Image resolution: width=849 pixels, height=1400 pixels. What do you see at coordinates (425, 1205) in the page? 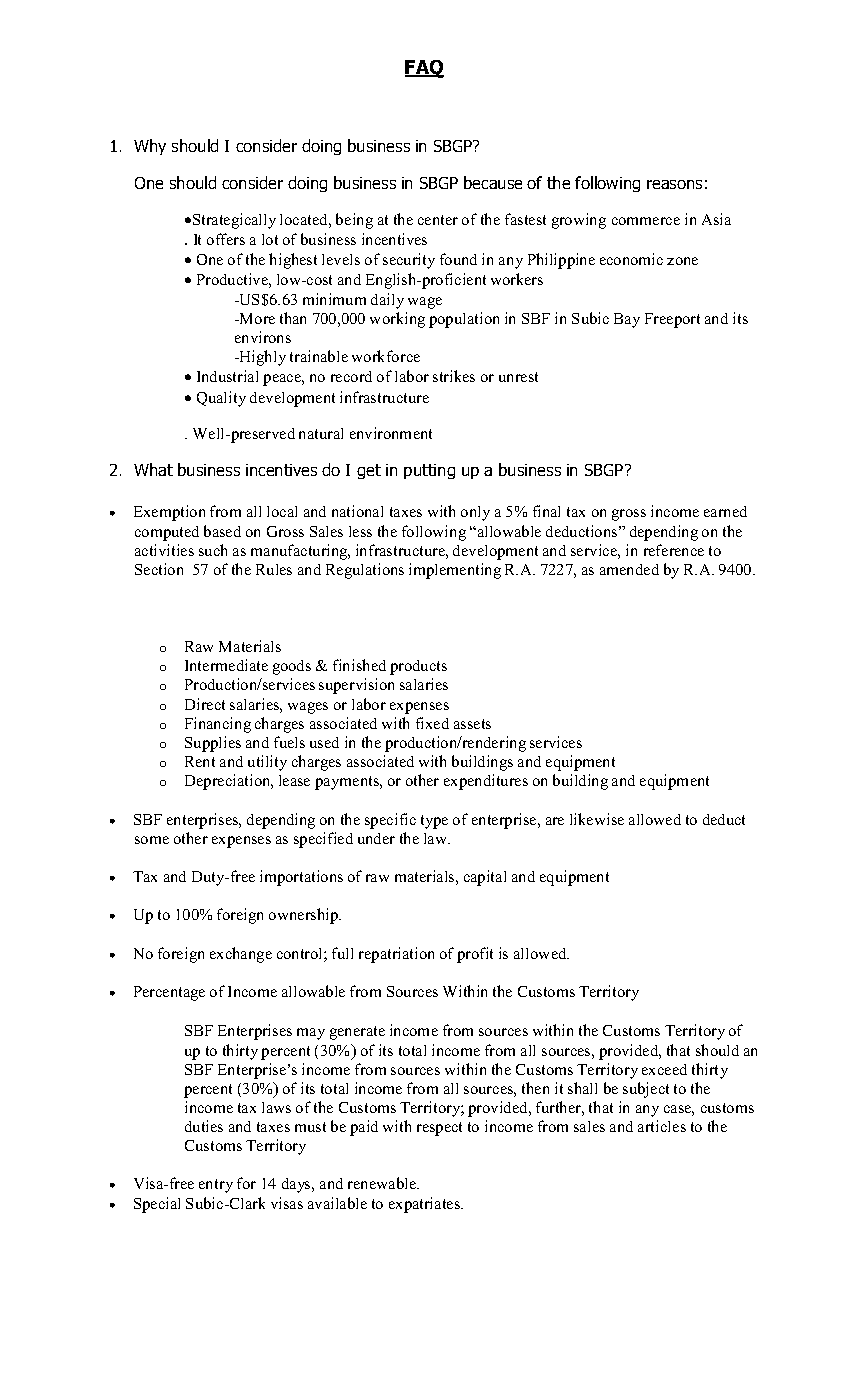
I see `expatriates` at bounding box center [425, 1205].
